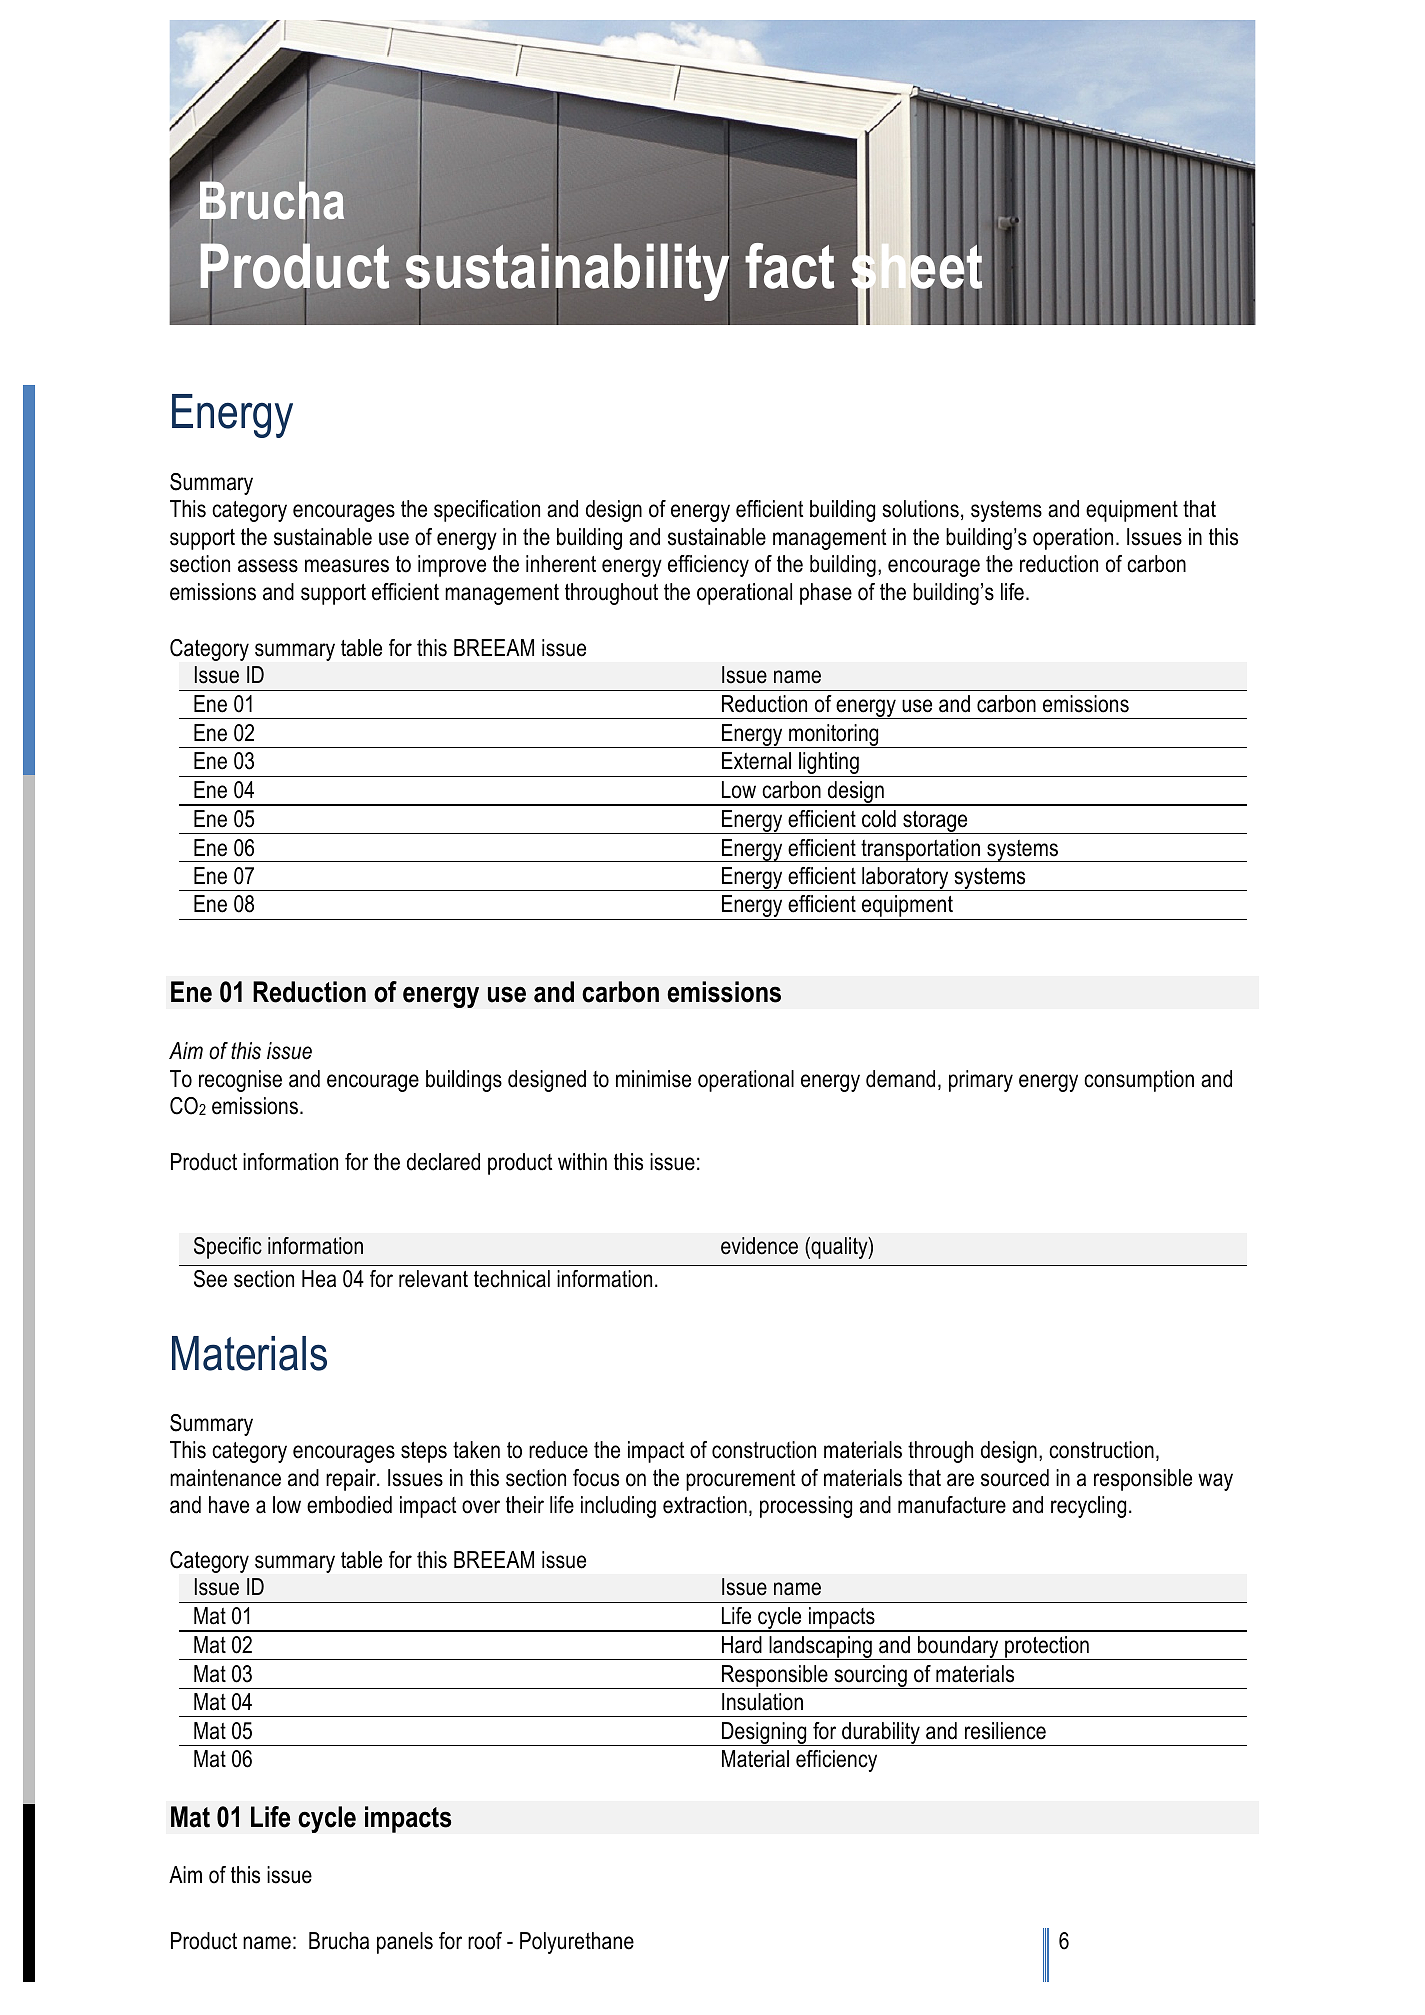  I want to click on panels, so click(405, 1943).
